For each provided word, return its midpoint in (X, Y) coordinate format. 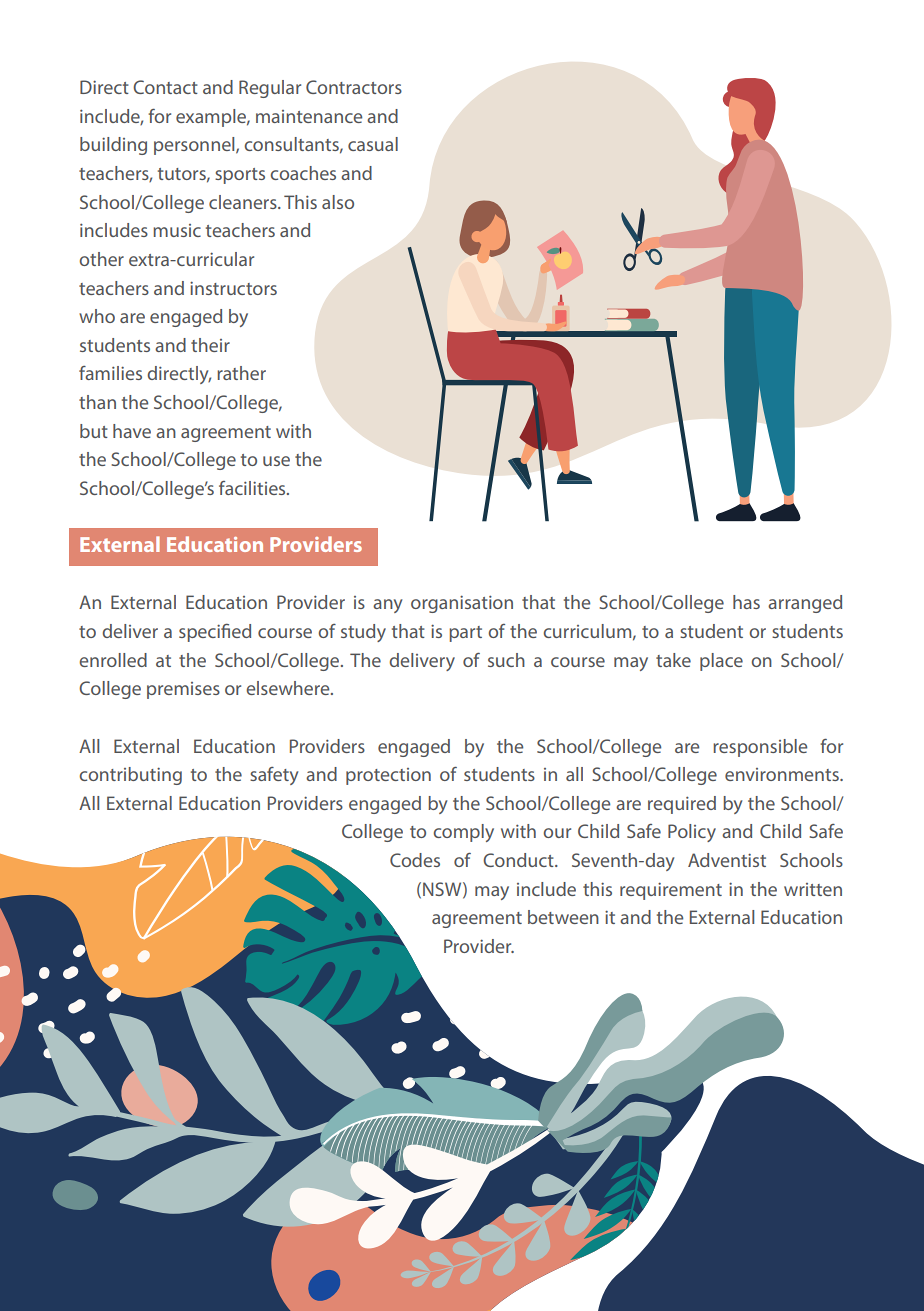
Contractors (354, 87)
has (746, 602)
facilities (253, 488)
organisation (462, 604)
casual (373, 144)
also (338, 202)
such (506, 660)
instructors (233, 288)
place (721, 662)
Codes (415, 860)
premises (183, 690)
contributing (130, 776)
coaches (303, 173)
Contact (165, 87)
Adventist (727, 860)
